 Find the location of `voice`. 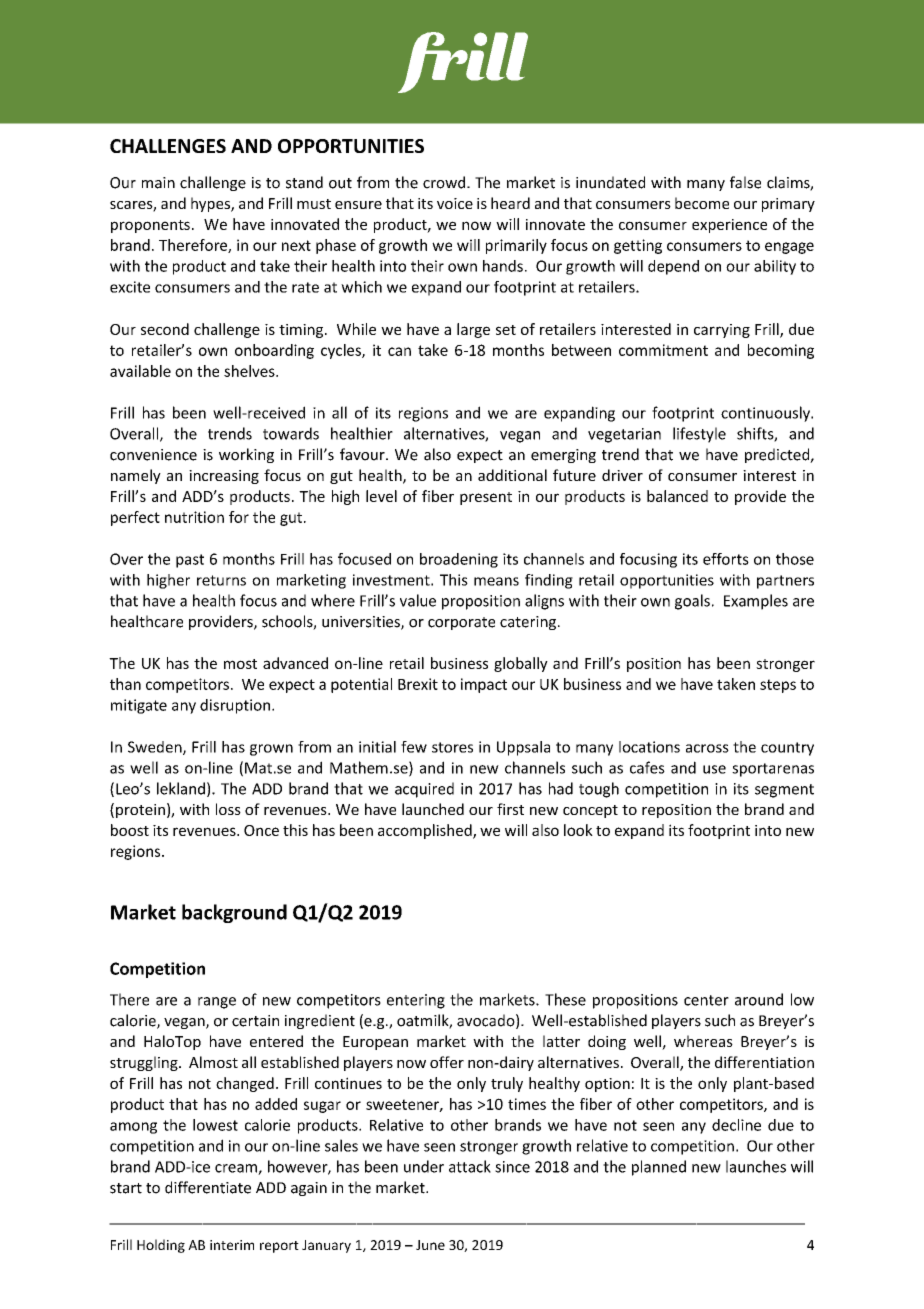

voice is located at coordinates (455, 203).
